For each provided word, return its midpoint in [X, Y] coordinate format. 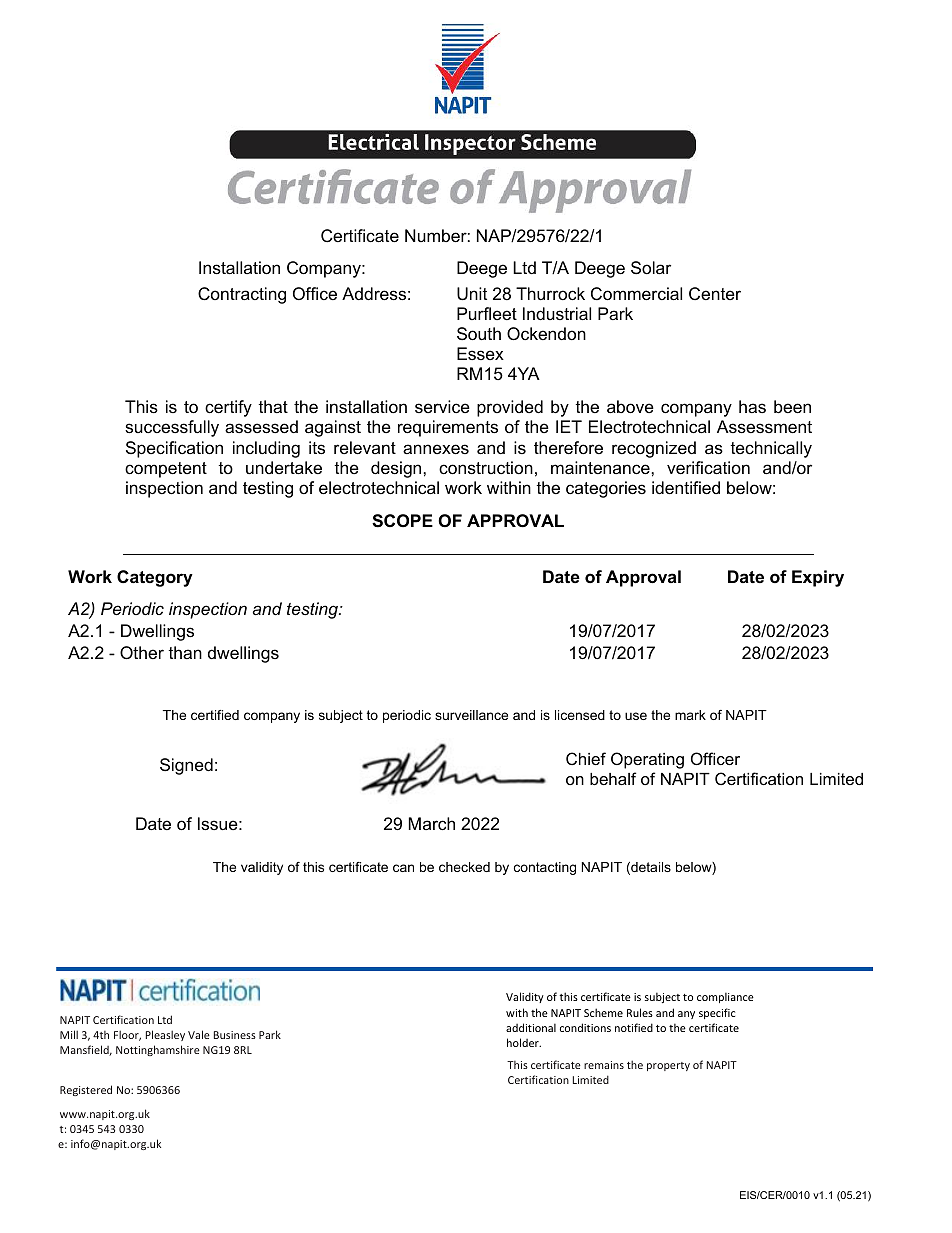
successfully [172, 428]
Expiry [818, 578]
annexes [436, 449]
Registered [86, 1090]
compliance [725, 997]
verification [708, 468]
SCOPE [402, 521]
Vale [199, 1034]
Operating [647, 760]
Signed [186, 766]
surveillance [471, 715]
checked [464, 867]
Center [715, 293]
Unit [472, 294]
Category [155, 578]
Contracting [242, 295]
